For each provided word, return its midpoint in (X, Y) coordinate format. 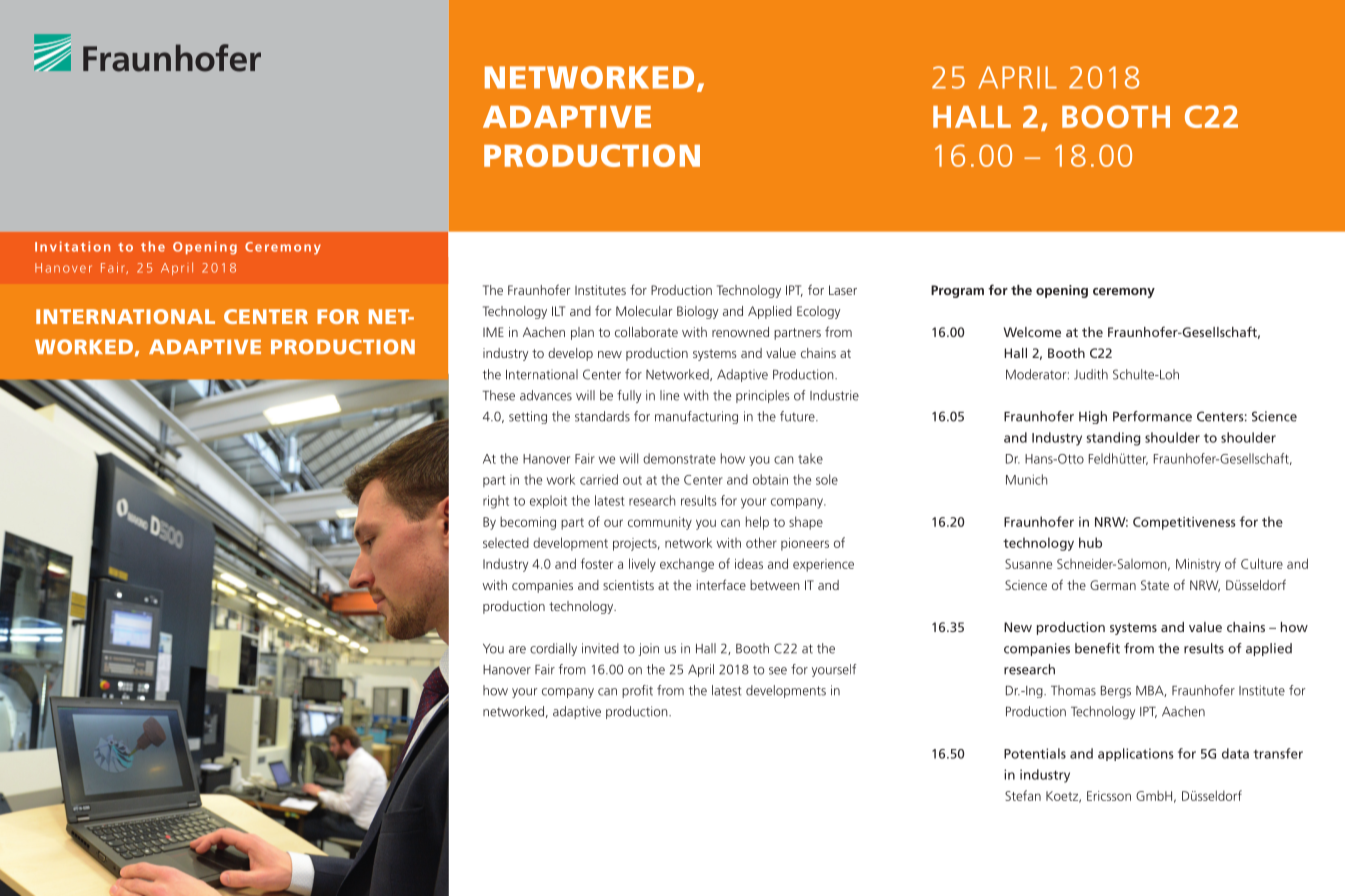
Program (957, 291)
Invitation (72, 246)
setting (528, 417)
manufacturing (696, 417)
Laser (843, 290)
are (517, 650)
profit (637, 691)
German (1113, 585)
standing (1113, 439)
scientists (628, 585)
